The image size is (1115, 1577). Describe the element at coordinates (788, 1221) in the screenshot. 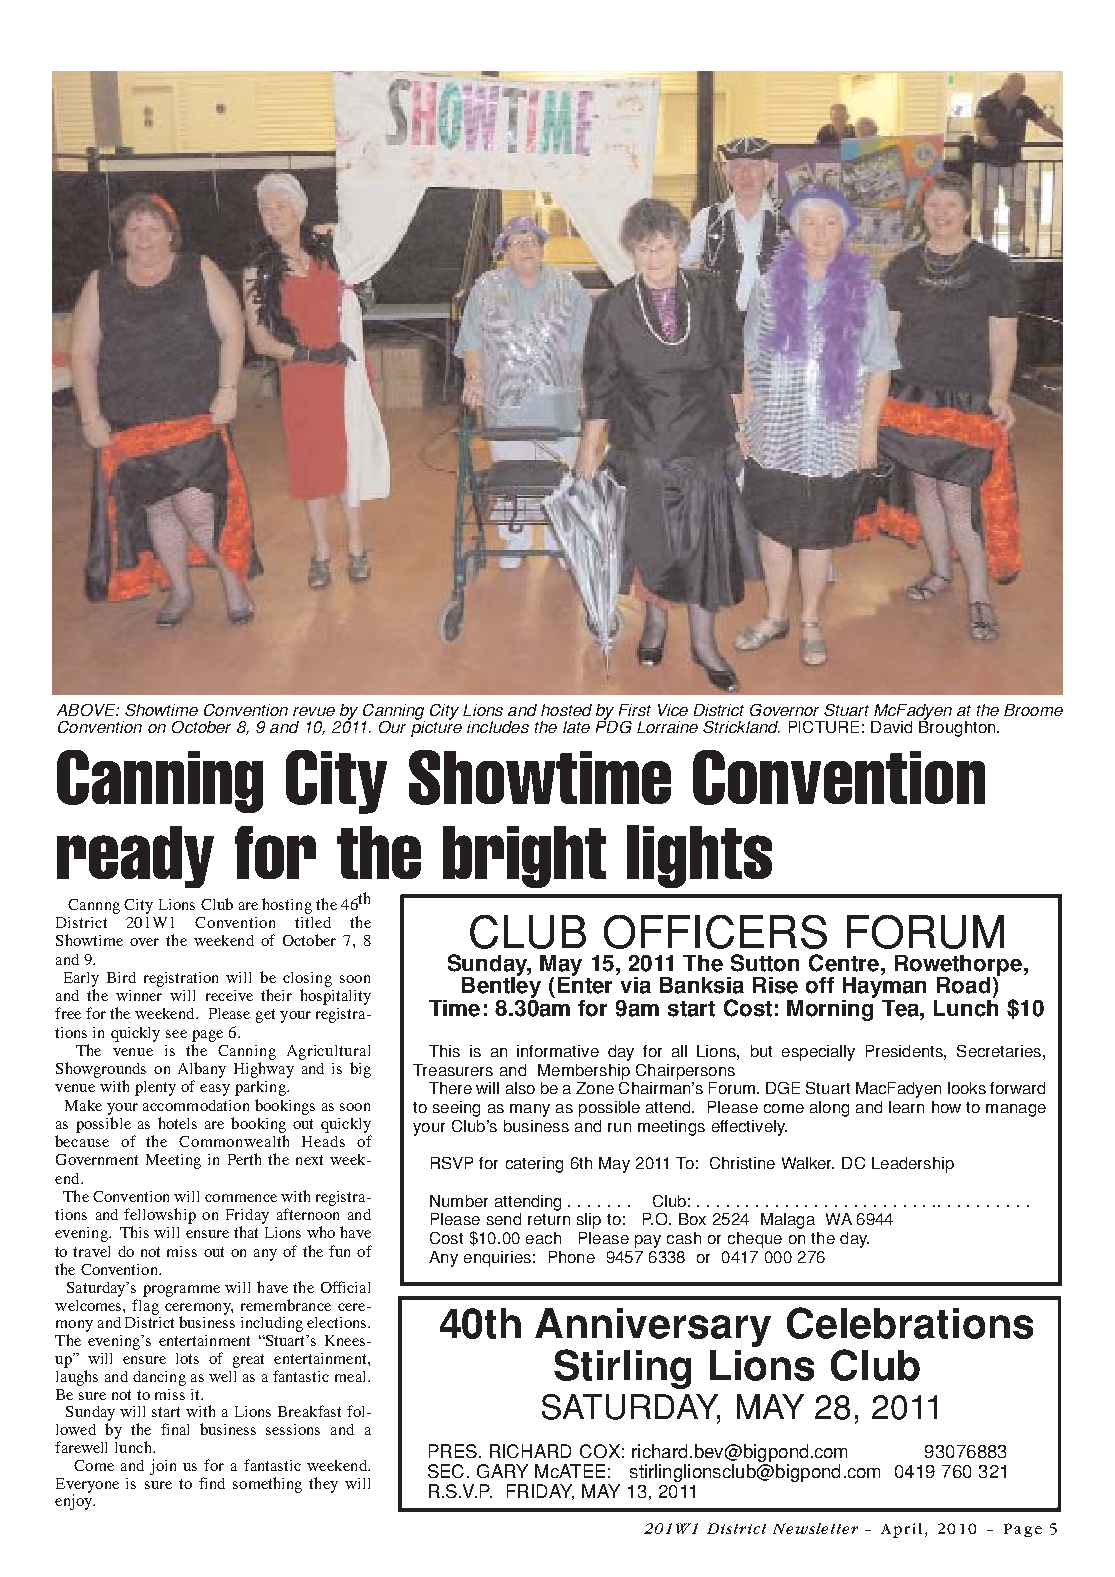

I see `Malaga` at that location.
